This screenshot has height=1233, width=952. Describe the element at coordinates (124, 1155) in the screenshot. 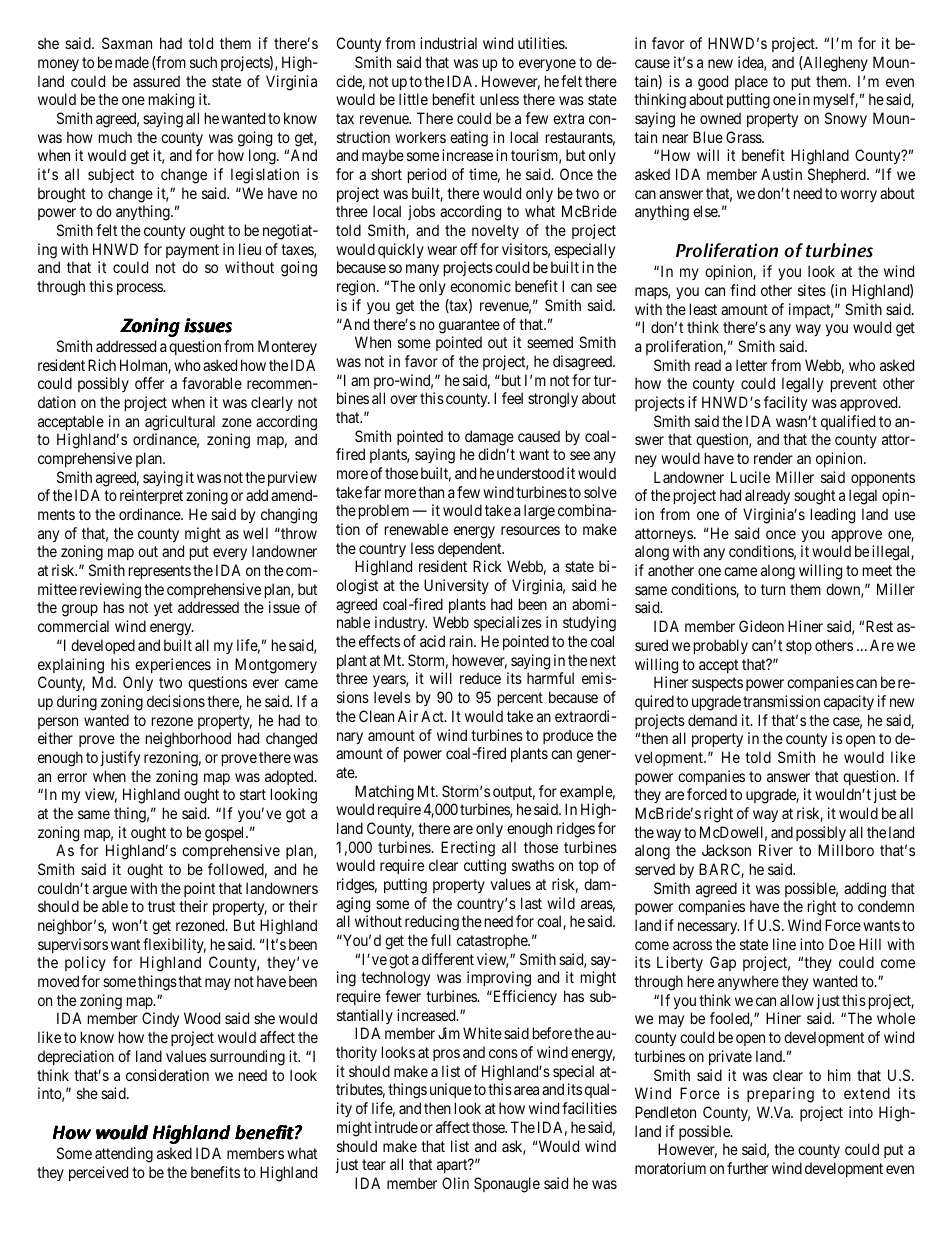

I see `attending` at that location.
